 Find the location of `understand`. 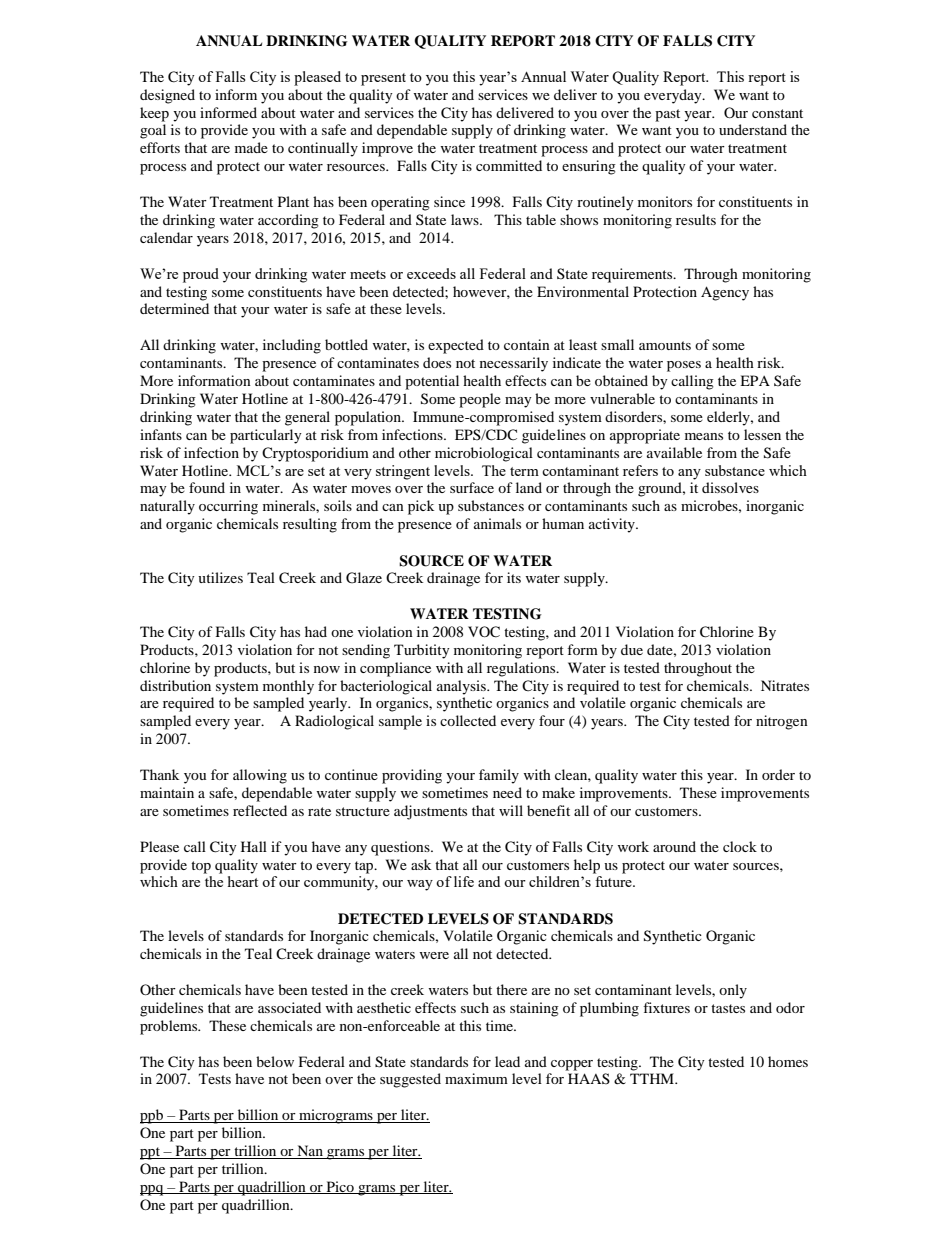

understand is located at coordinates (753, 129).
